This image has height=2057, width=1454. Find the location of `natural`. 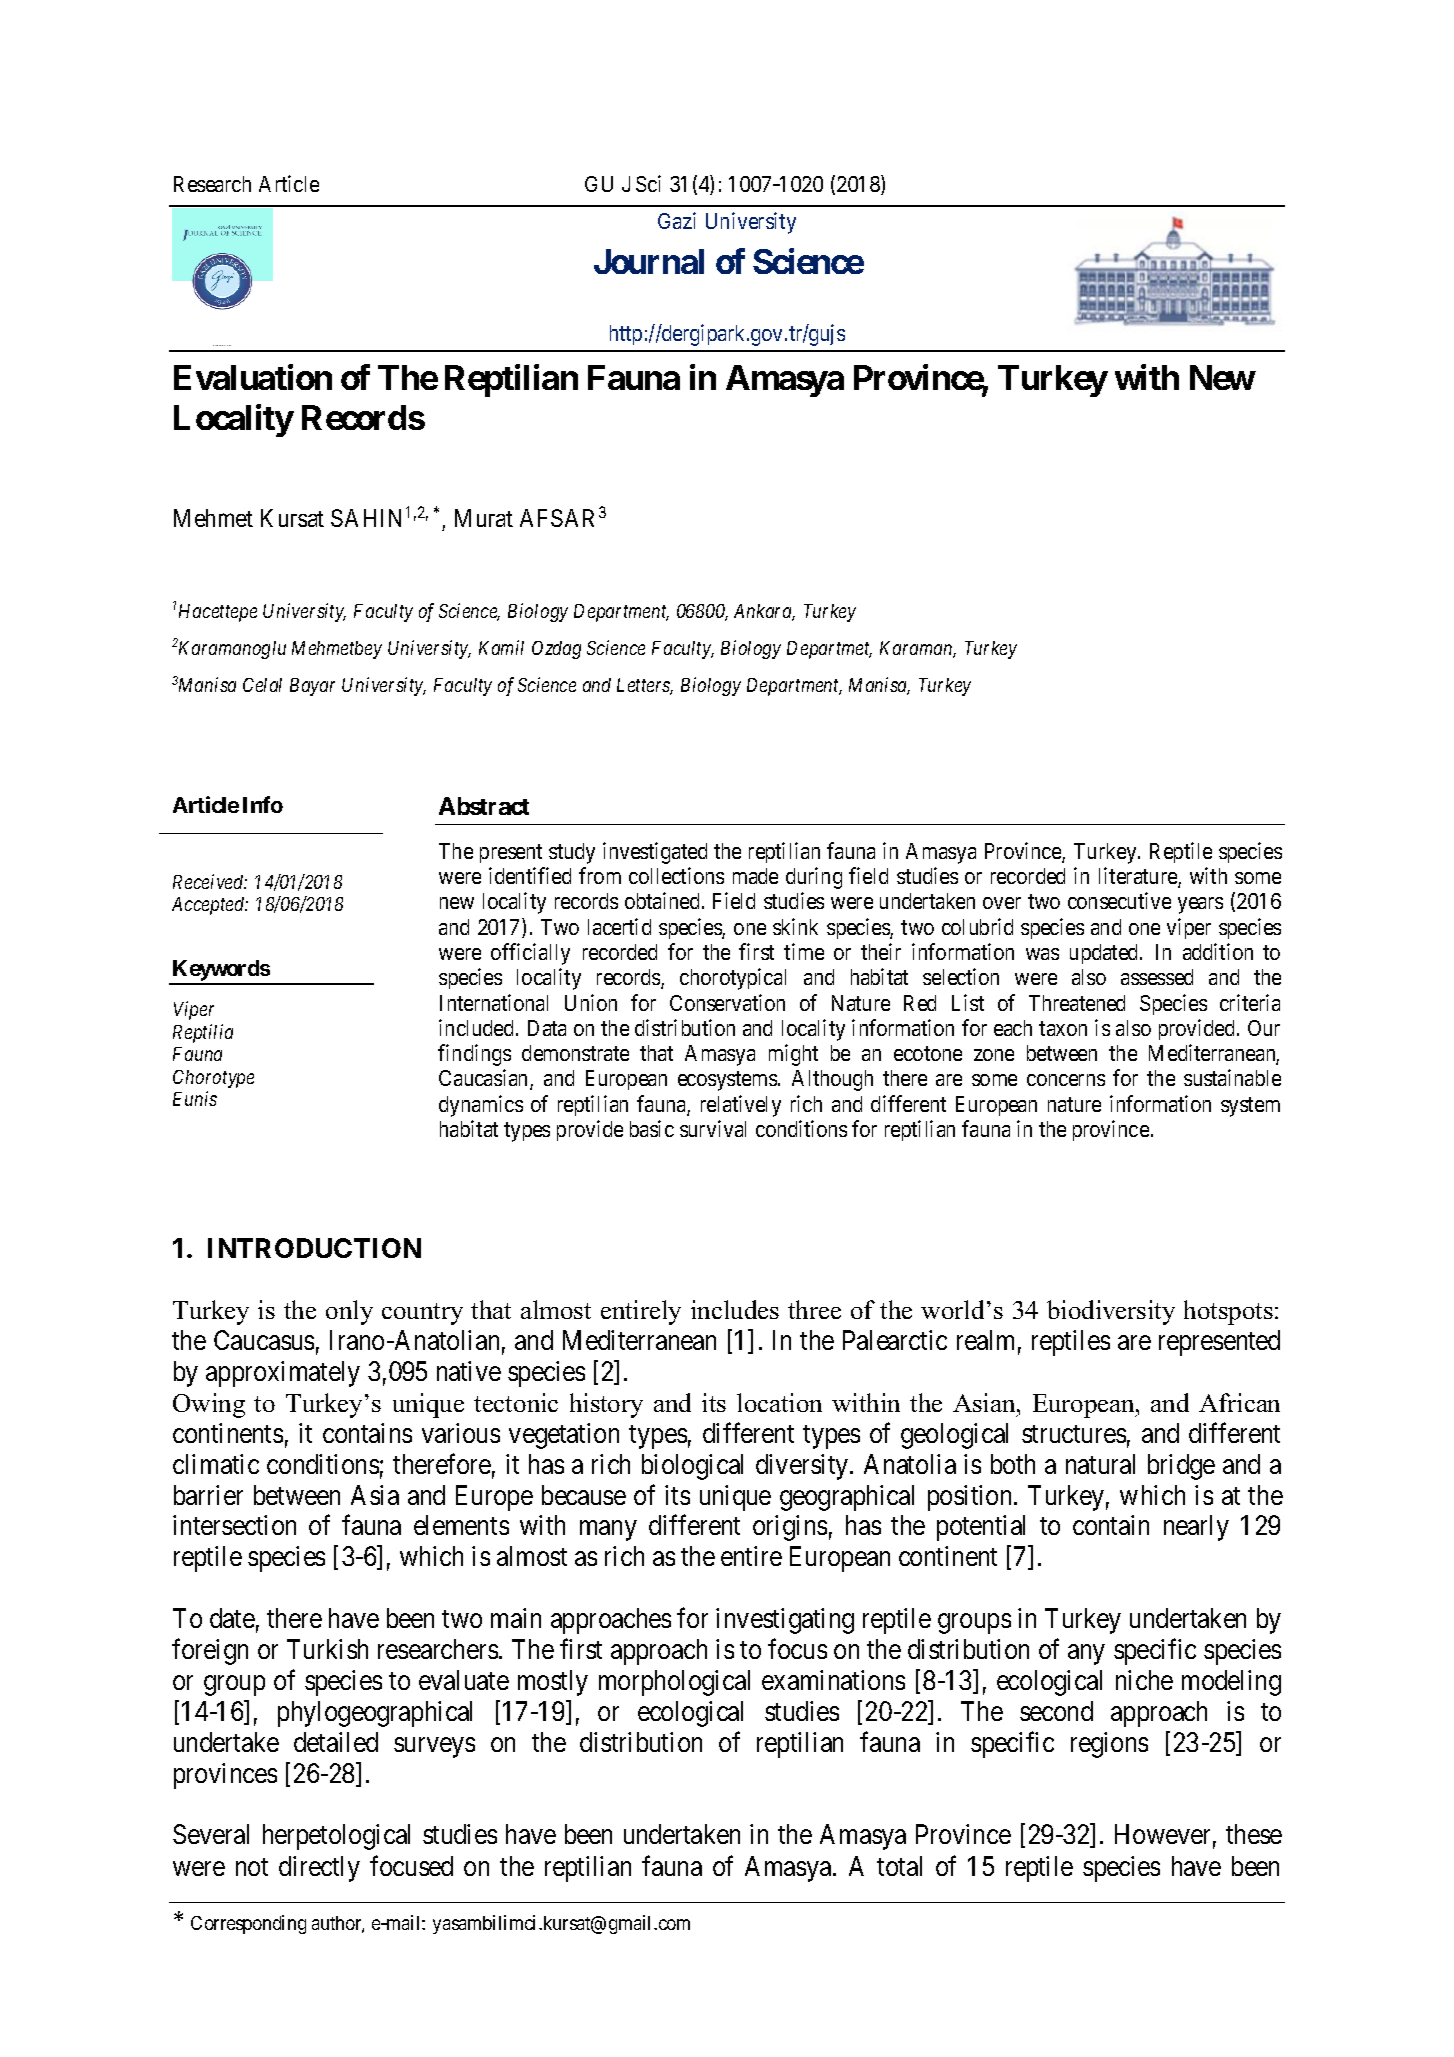

natural is located at coordinates (1100, 1464).
